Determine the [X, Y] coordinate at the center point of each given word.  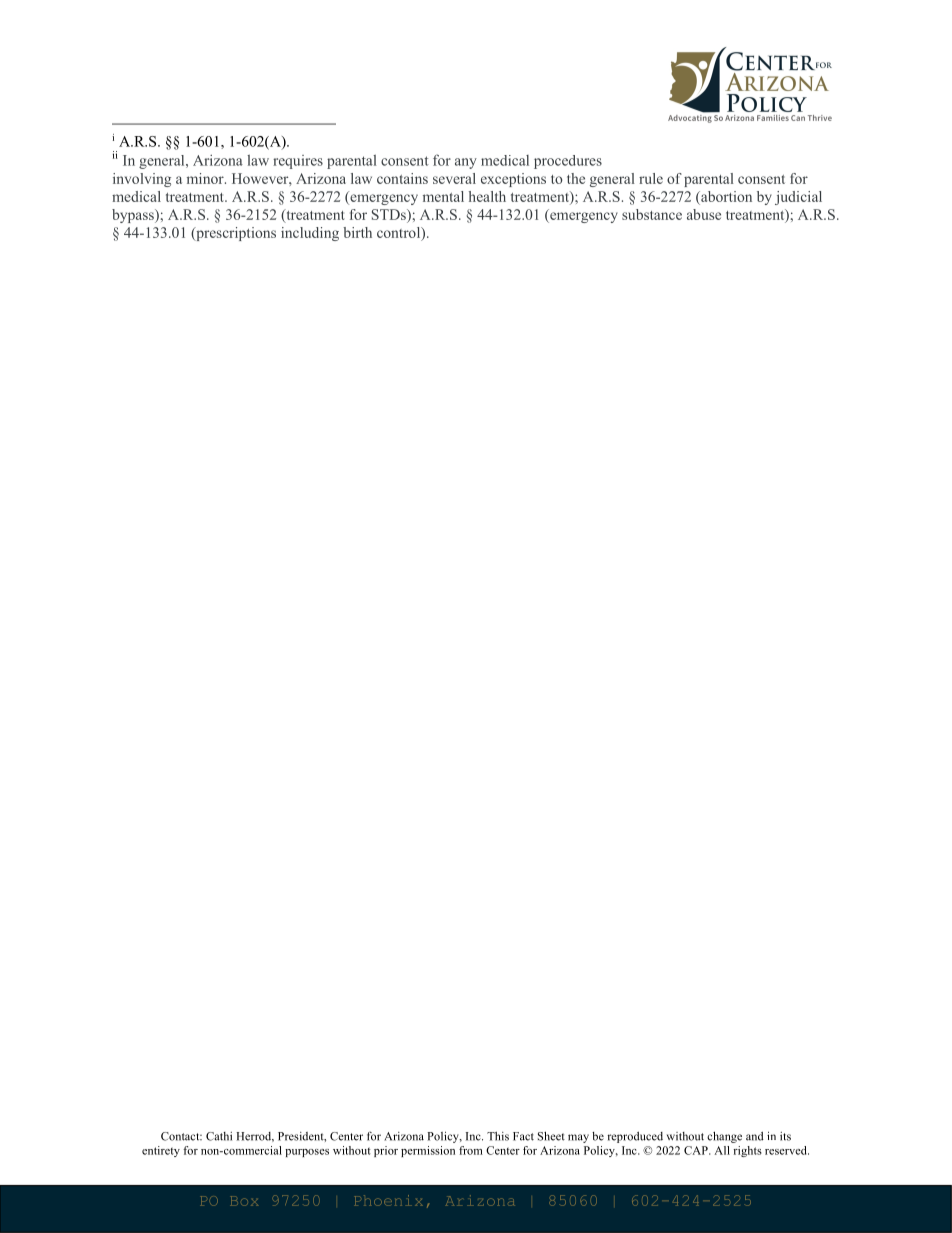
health [487, 196]
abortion [725, 196]
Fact [523, 1136]
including [310, 234]
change [724, 1137]
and [755, 1136]
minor [206, 178]
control [400, 233]
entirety [161, 1151]
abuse [704, 214]
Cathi [219, 1136]
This [498, 1136]
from [471, 1150]
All [722, 1150]
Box [244, 1201]
